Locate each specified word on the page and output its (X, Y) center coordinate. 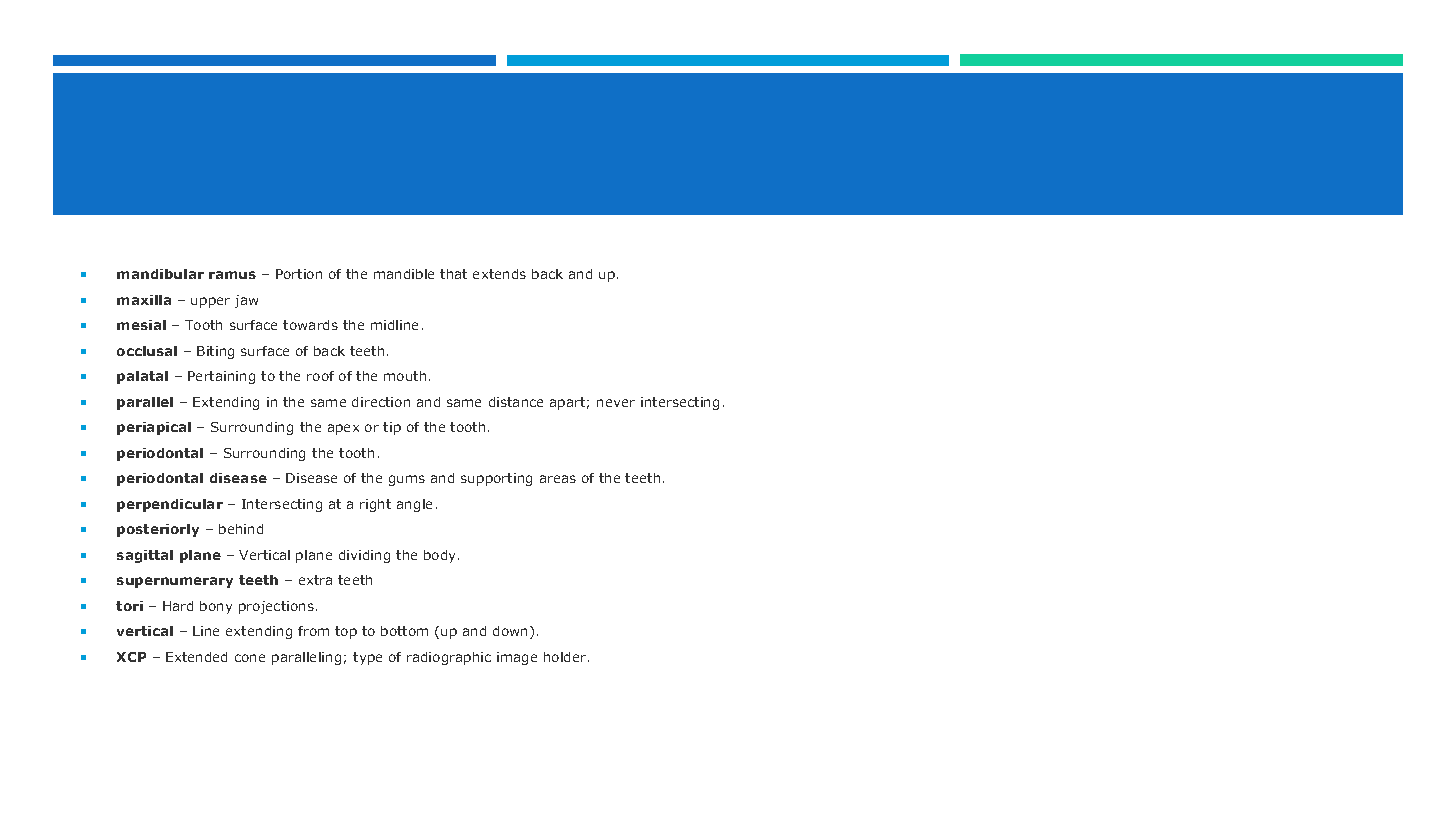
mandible (404, 274)
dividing (364, 556)
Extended (196, 657)
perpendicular (170, 505)
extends (499, 274)
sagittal (145, 556)
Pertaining (221, 377)
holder (566, 657)
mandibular (160, 274)
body (441, 556)
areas (558, 479)
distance (516, 402)
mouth (405, 376)
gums (407, 480)
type (367, 658)
